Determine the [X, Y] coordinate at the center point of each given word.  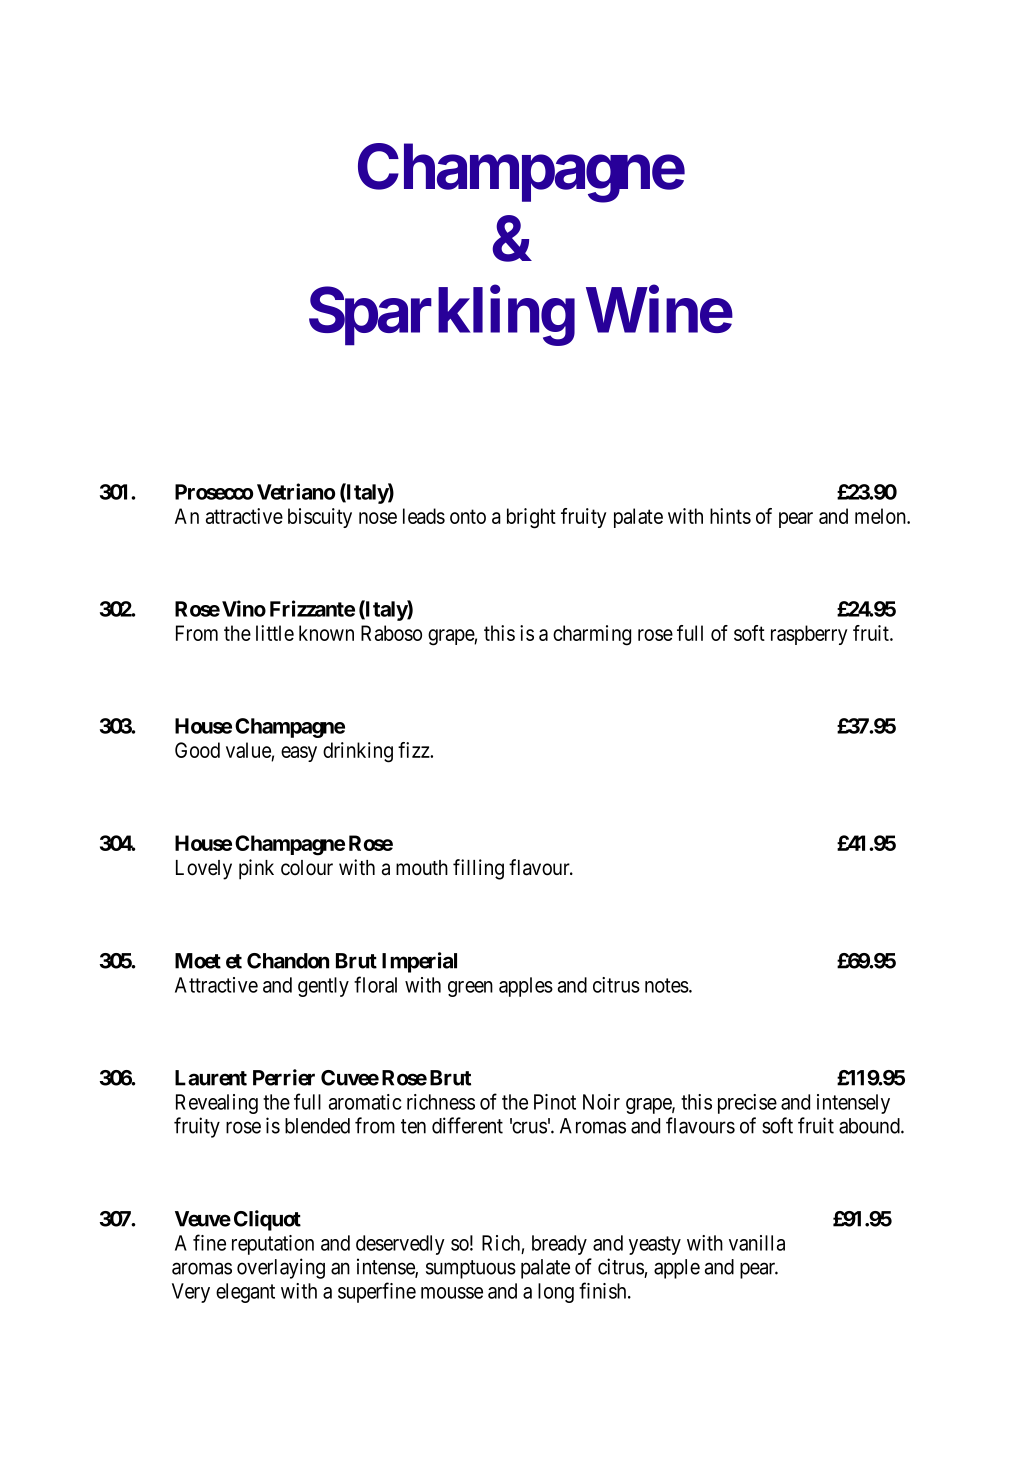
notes [667, 985]
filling [478, 869]
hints [730, 516]
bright [531, 518]
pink [256, 869]
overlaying [281, 1268]
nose [378, 518]
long [556, 1293]
